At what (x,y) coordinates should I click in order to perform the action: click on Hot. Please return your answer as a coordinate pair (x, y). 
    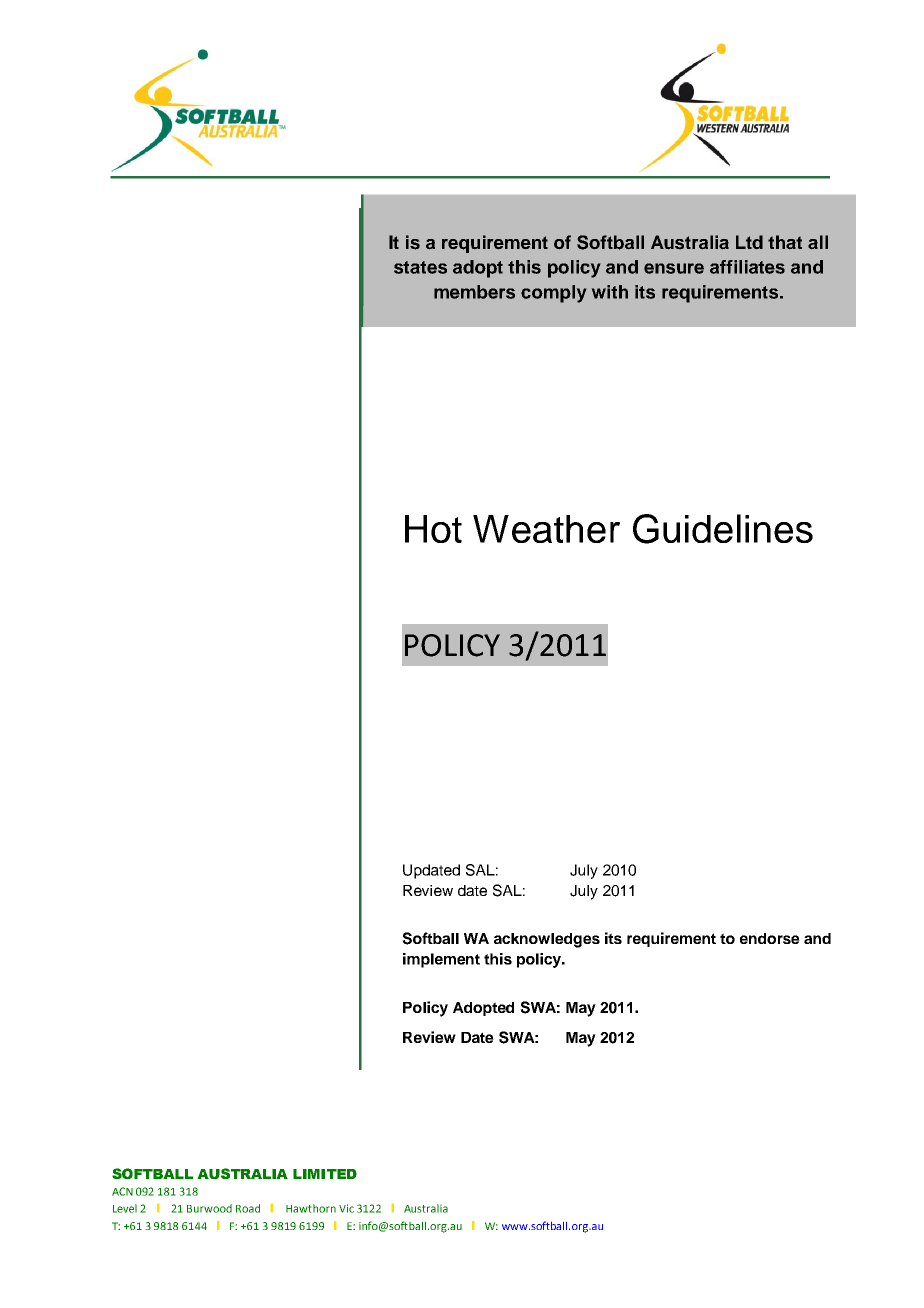
    Looking at the image, I should click on (433, 529).
